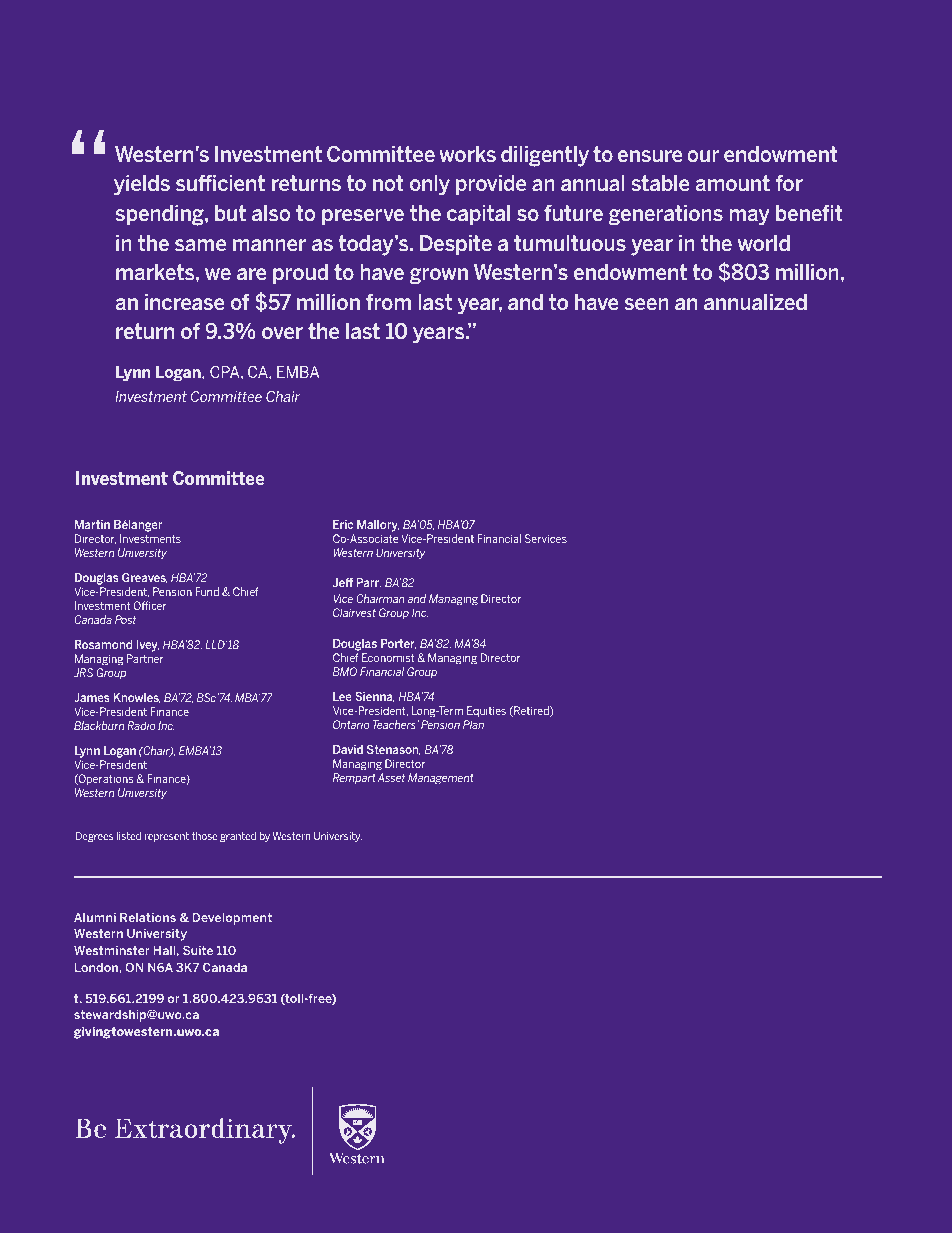  What do you see at coordinates (430, 185) in the document?
I see `only` at bounding box center [430, 185].
